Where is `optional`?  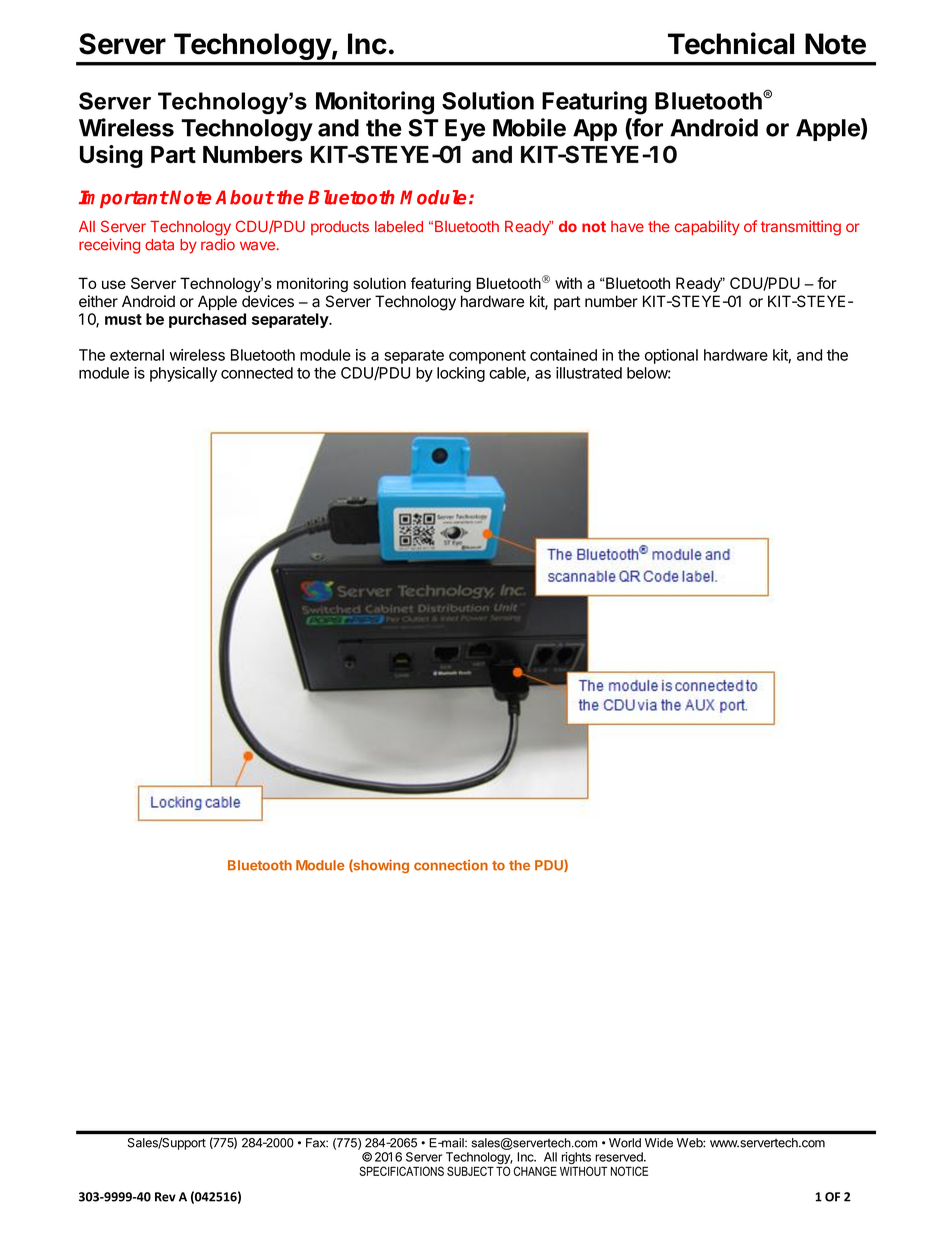 optional is located at coordinates (671, 356).
